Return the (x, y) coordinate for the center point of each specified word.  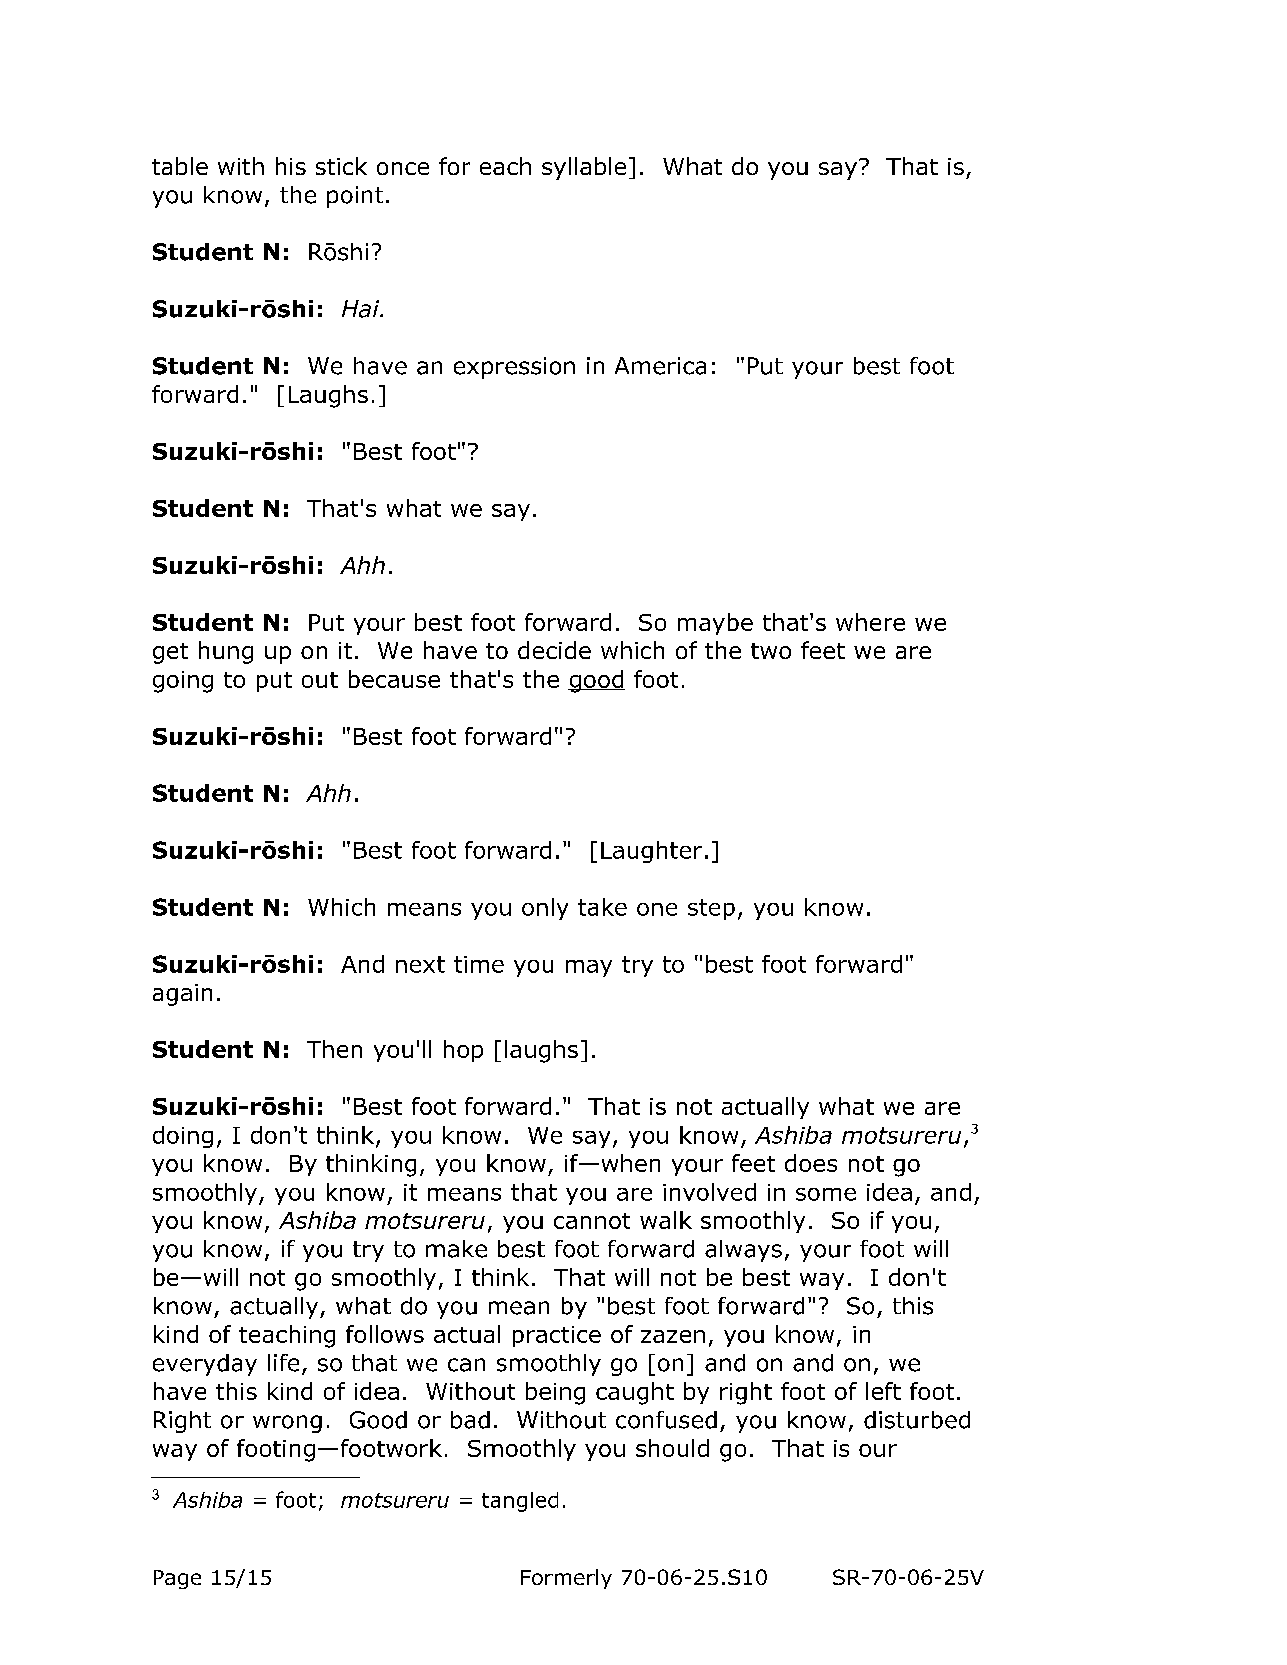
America (660, 366)
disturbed (917, 1420)
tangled (520, 1502)
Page (177, 1579)
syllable (584, 168)
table (180, 166)
